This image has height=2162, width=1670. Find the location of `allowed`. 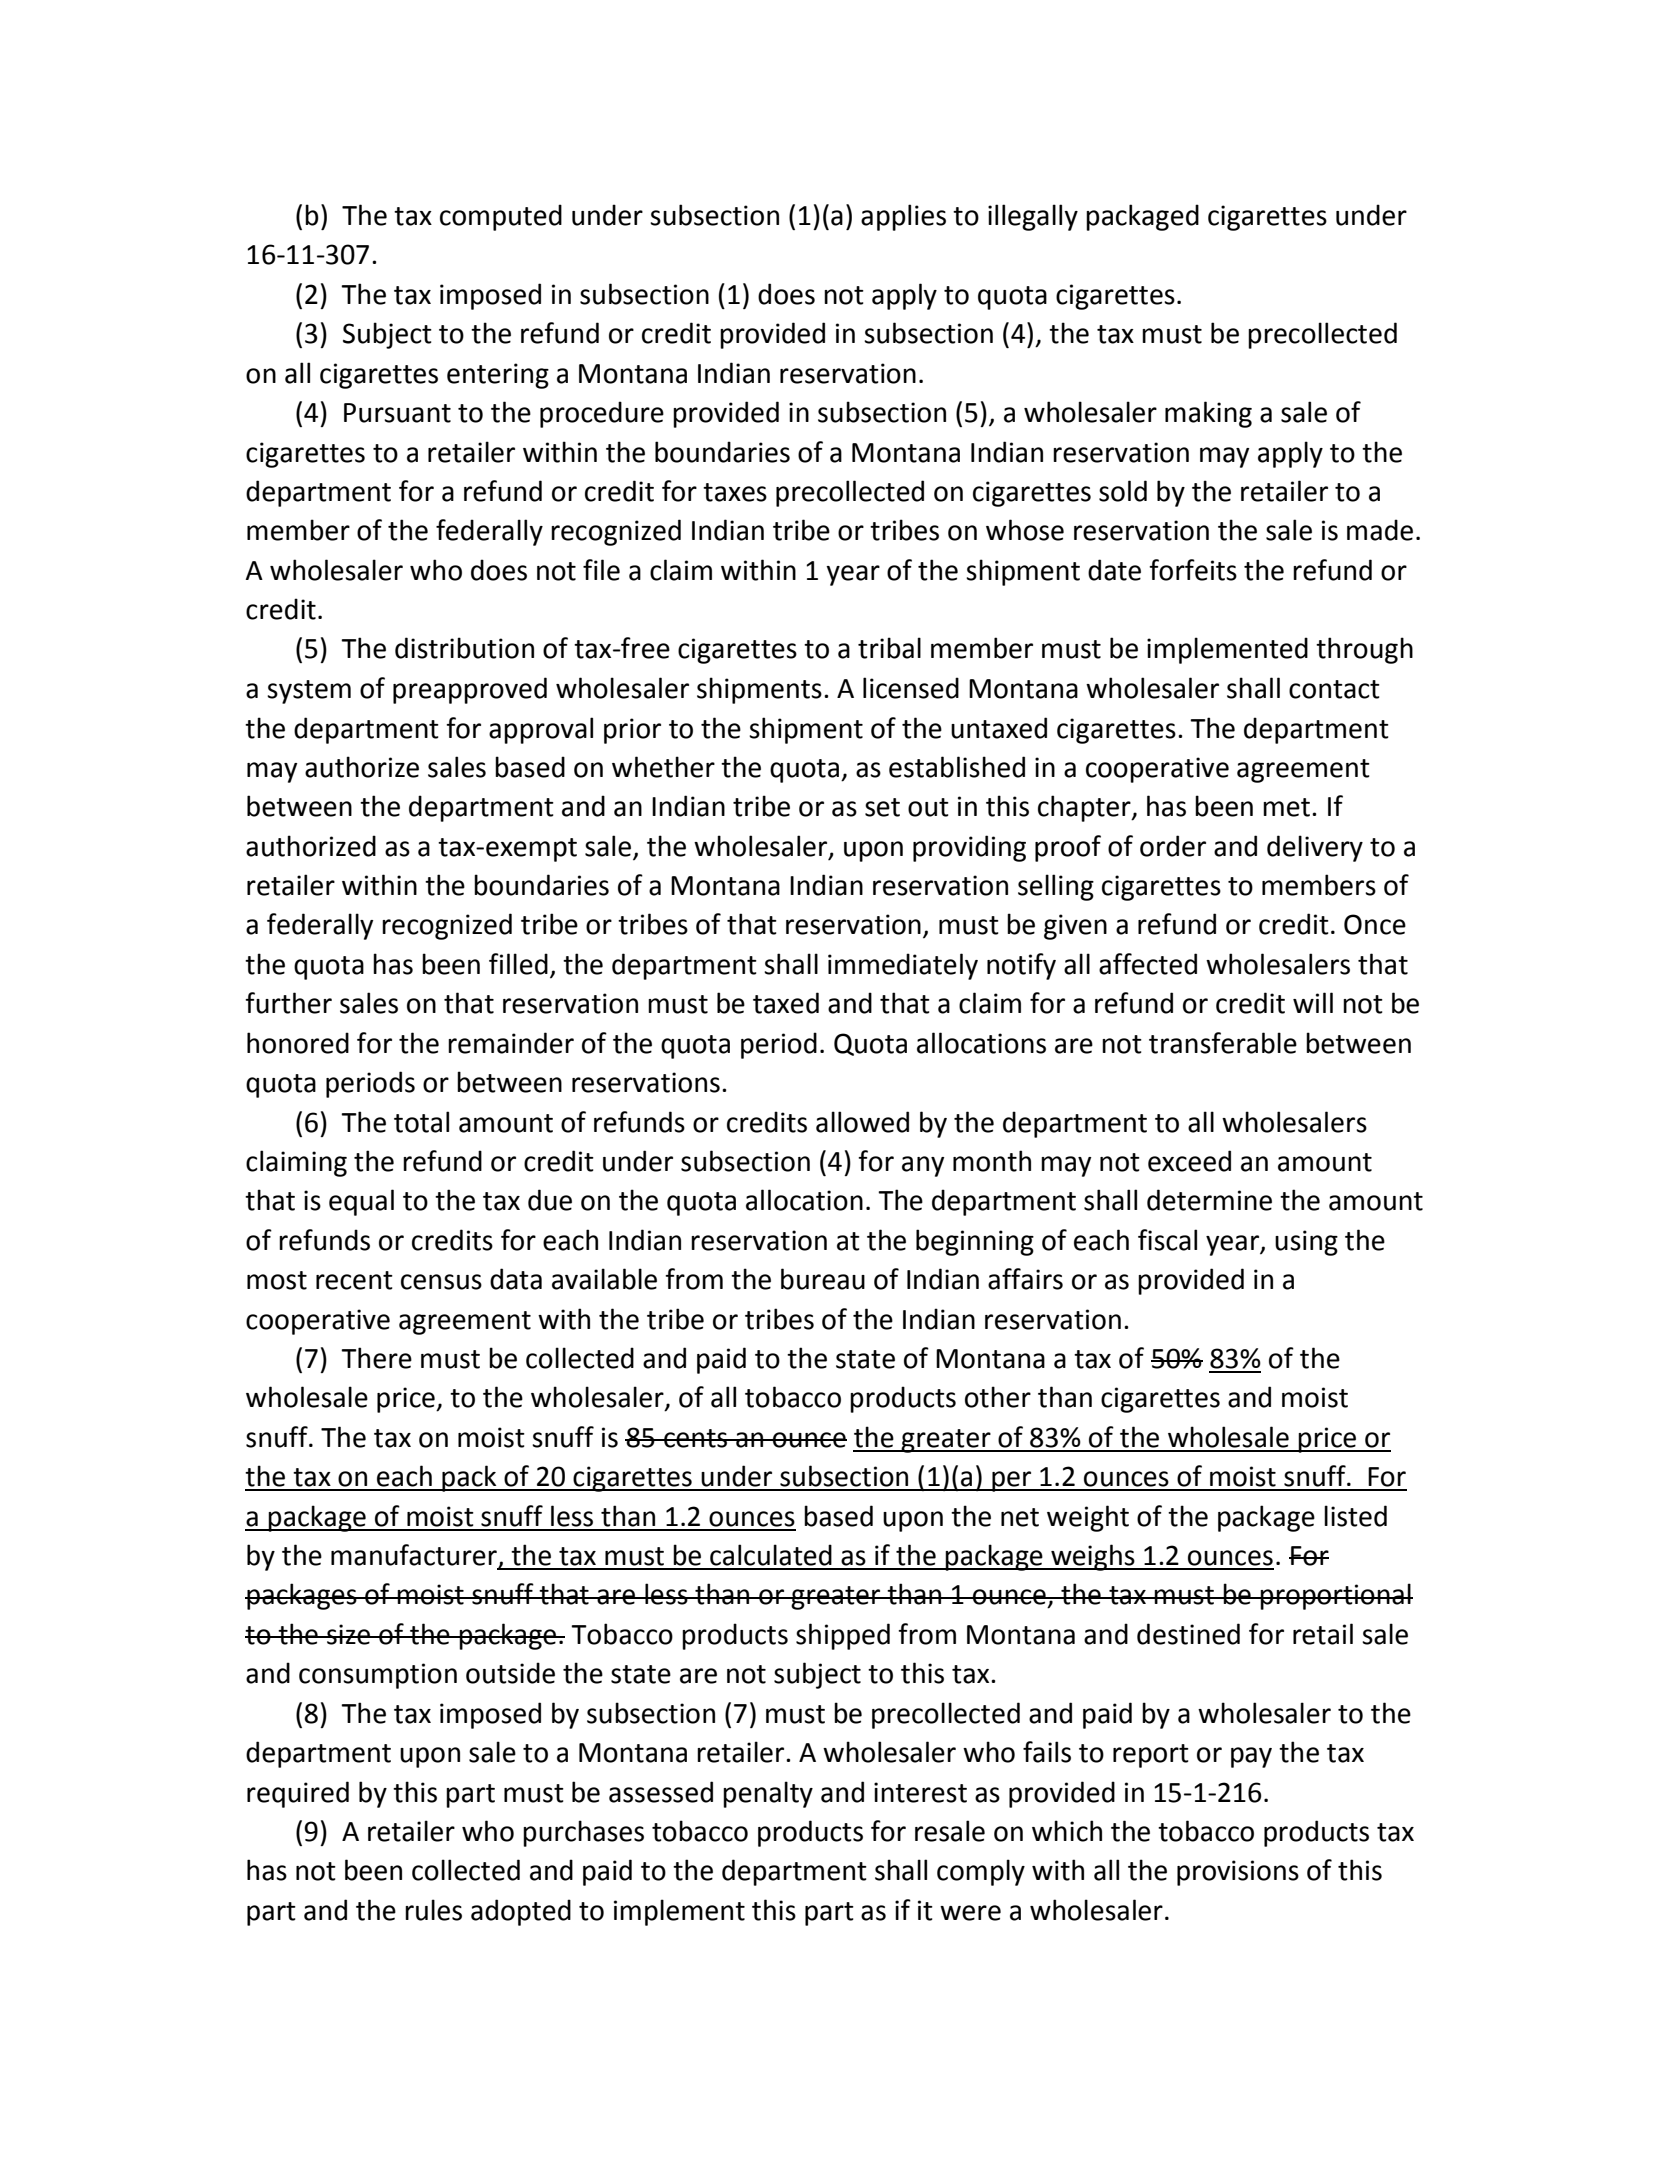

allowed is located at coordinates (862, 1122).
